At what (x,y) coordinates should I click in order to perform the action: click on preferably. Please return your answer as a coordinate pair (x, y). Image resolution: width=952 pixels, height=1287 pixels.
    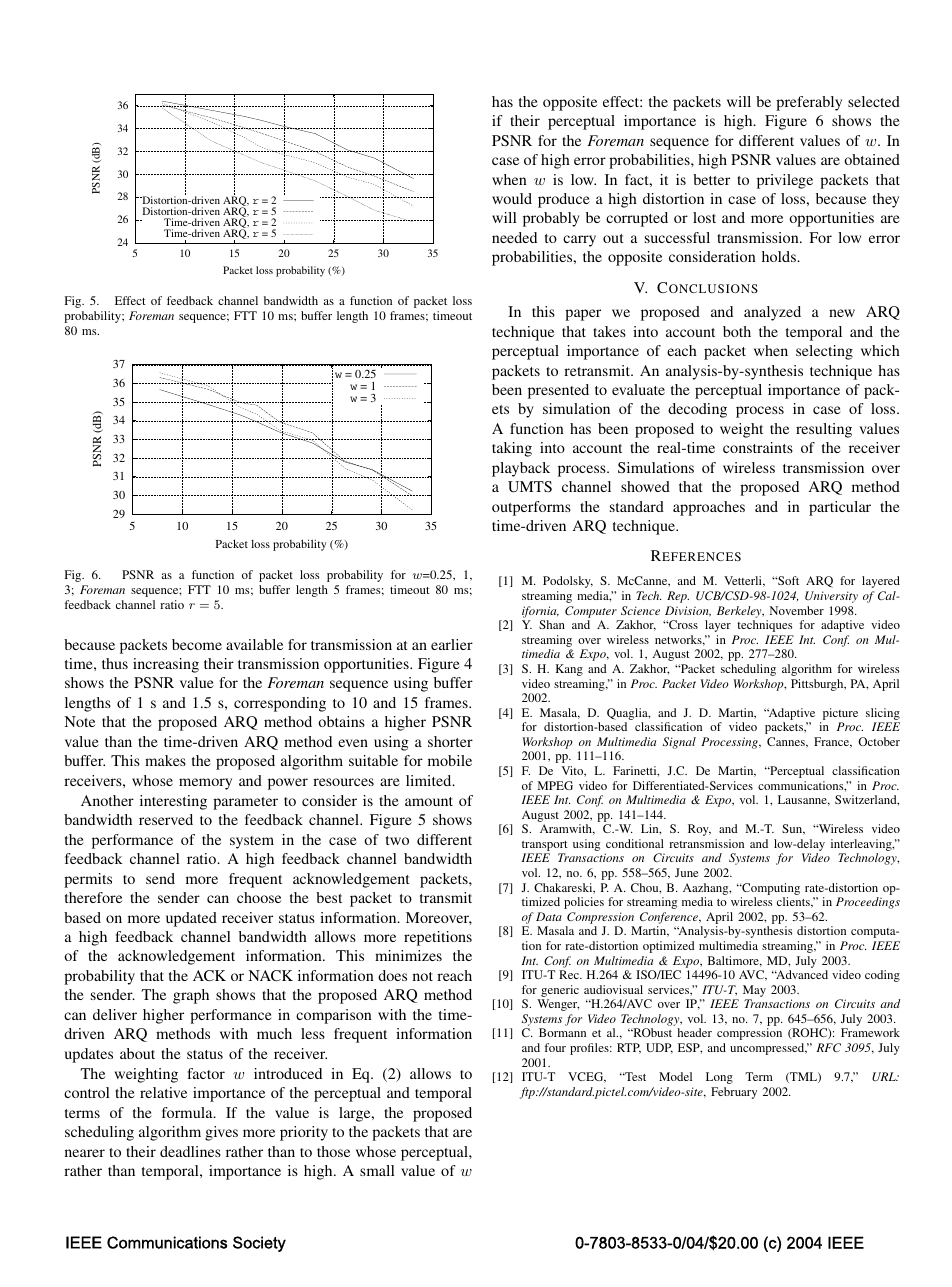
    Looking at the image, I should click on (809, 103).
